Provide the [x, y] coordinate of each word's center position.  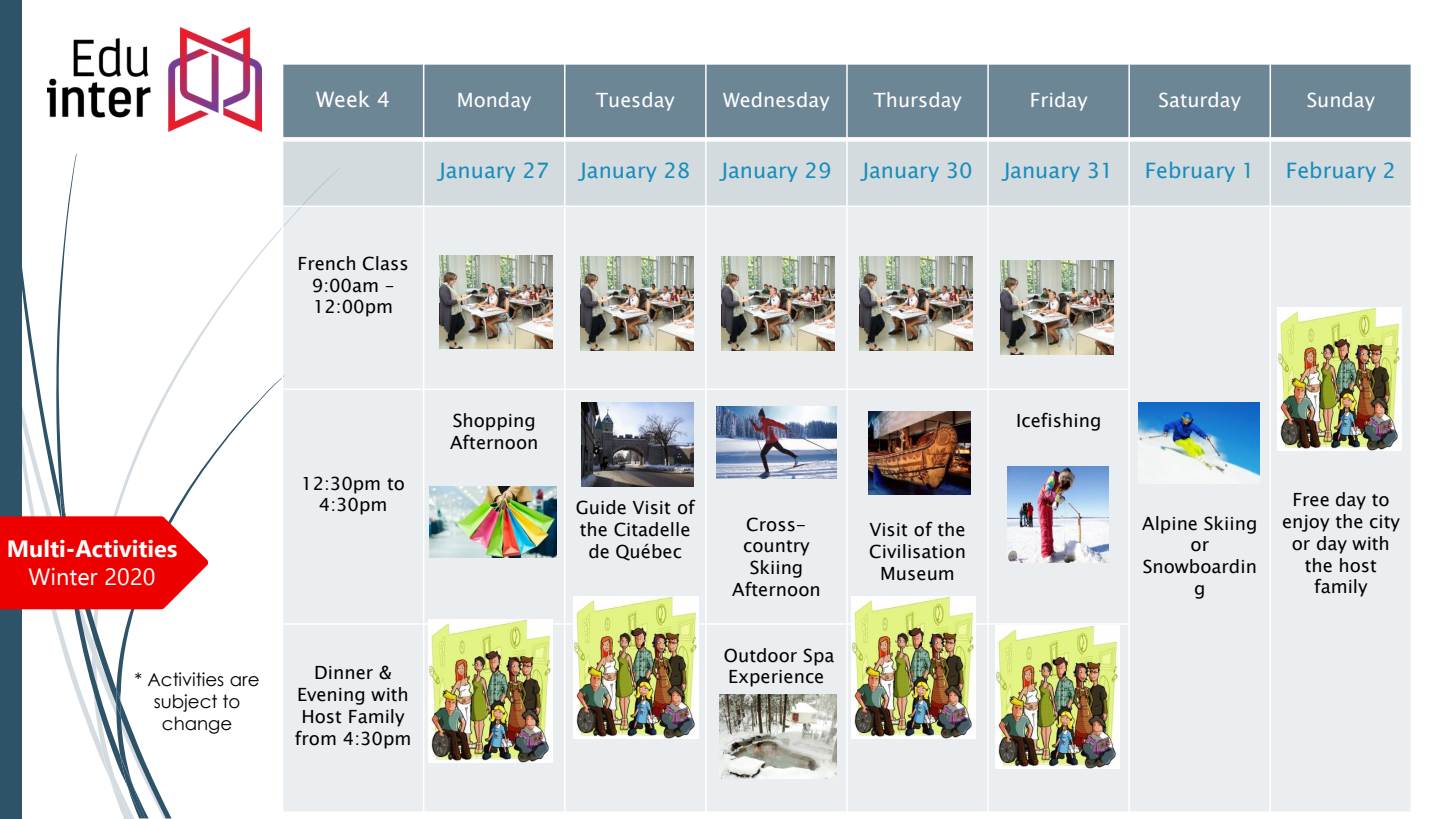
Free [1311, 500]
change [197, 725]
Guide [601, 507]
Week [342, 99]
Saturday [1200, 101]
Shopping [493, 422]
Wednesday [776, 101]
